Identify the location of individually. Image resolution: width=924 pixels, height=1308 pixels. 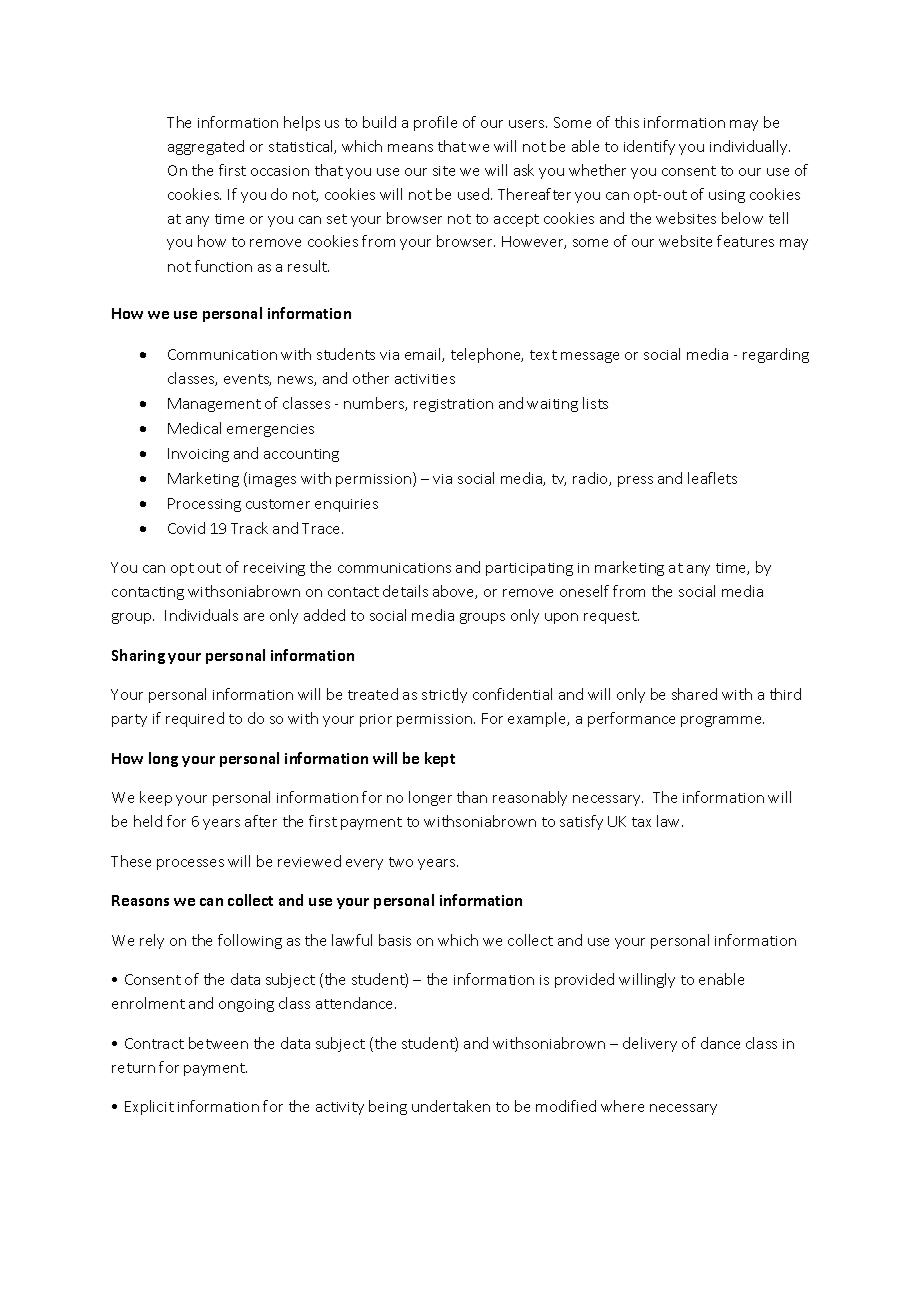
(750, 147).
